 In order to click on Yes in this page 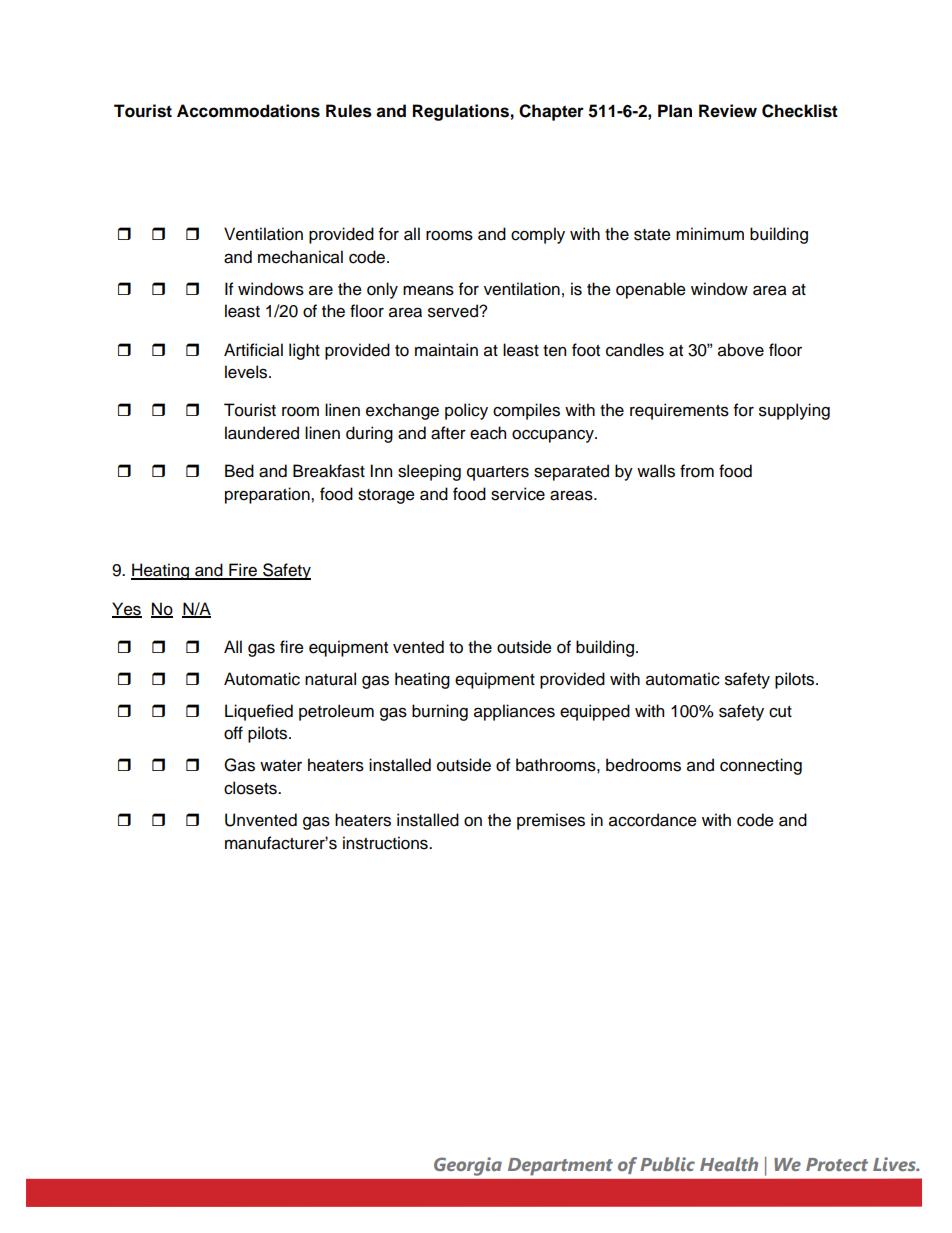, I will do `click(127, 609)`.
